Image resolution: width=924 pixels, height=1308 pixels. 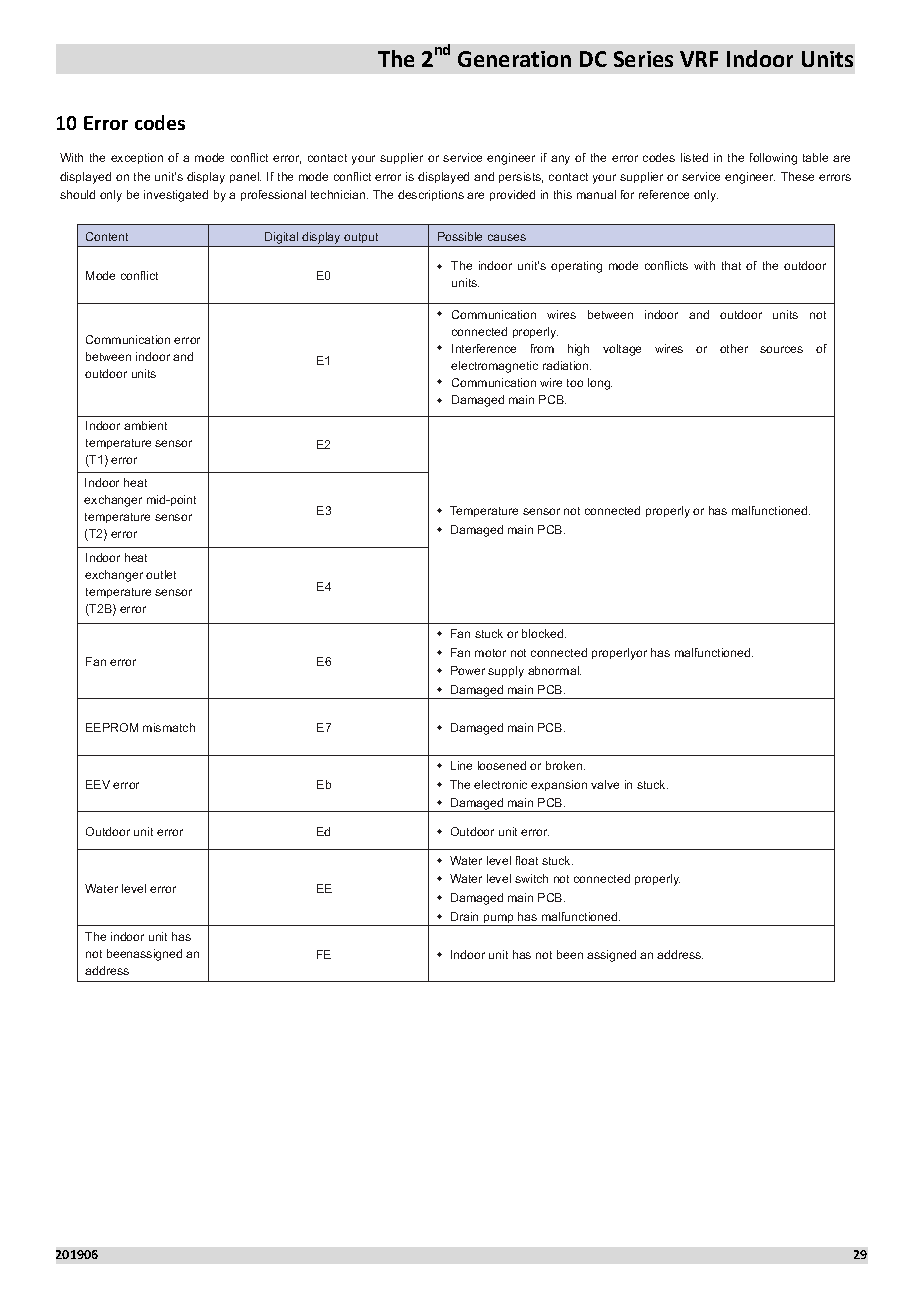 I want to click on Generation, so click(x=514, y=59).
